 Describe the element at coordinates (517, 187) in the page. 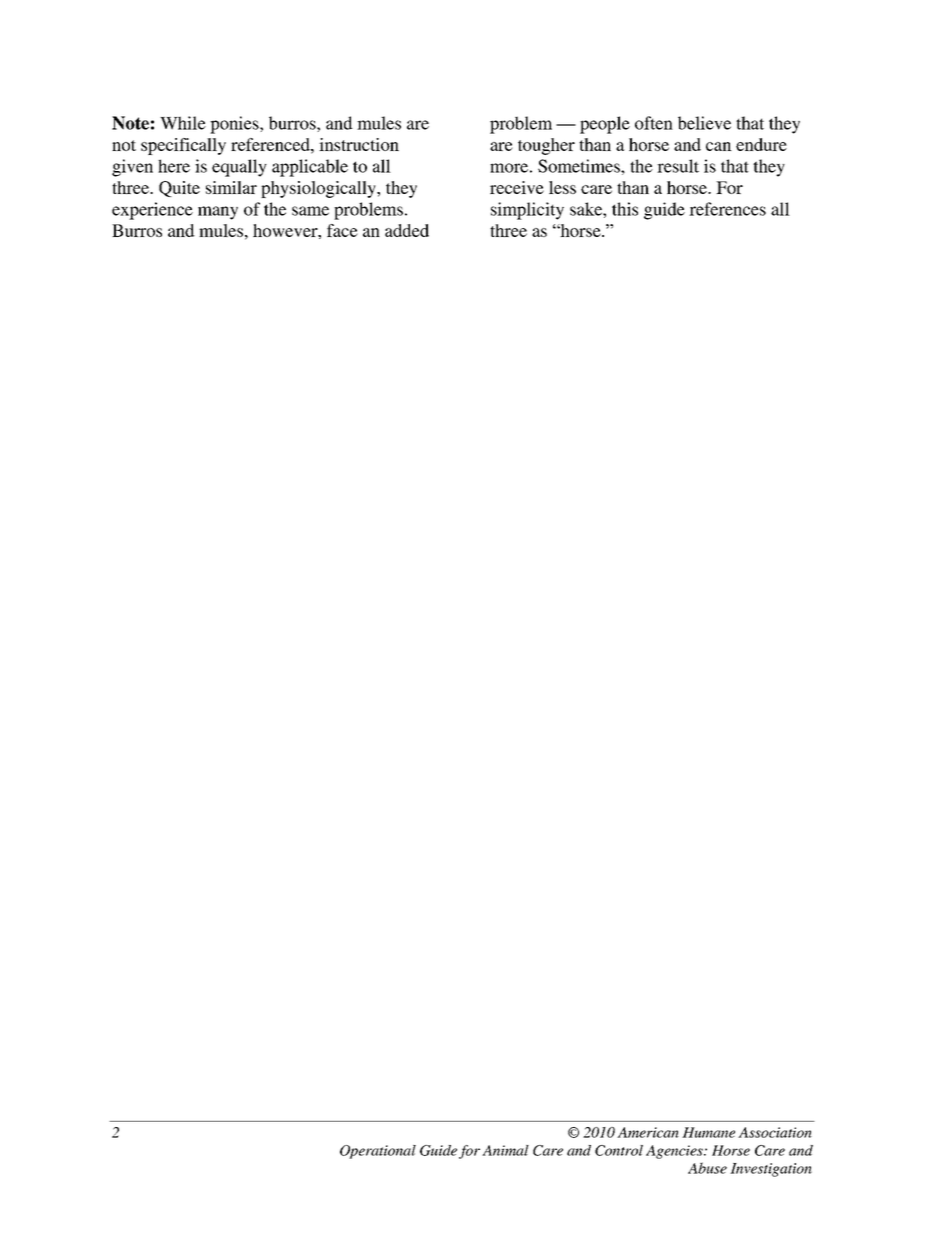

I see `receive` at that location.
